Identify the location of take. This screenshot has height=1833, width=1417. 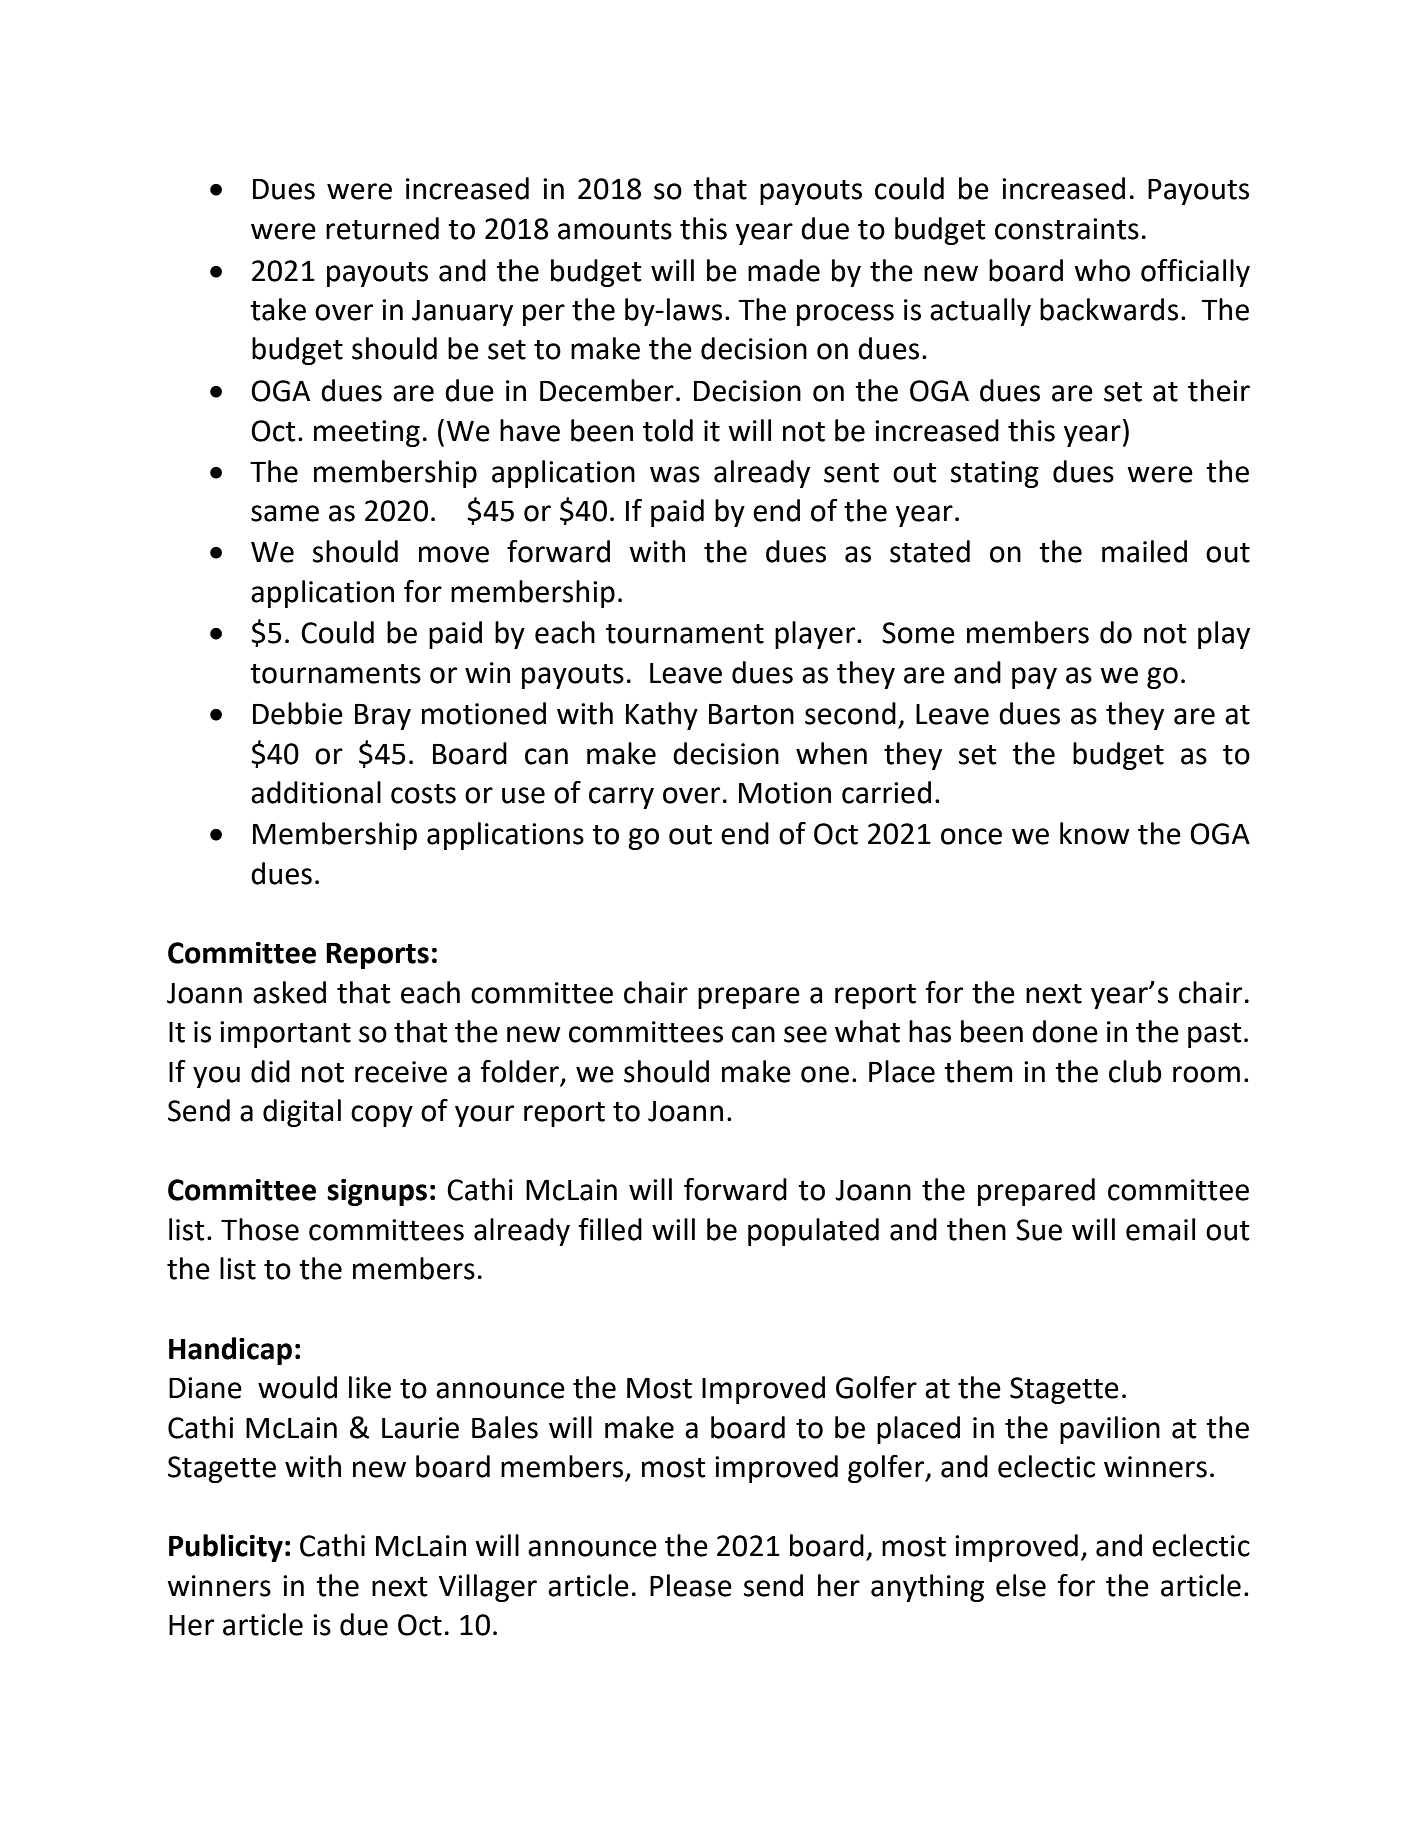
(278, 309).
